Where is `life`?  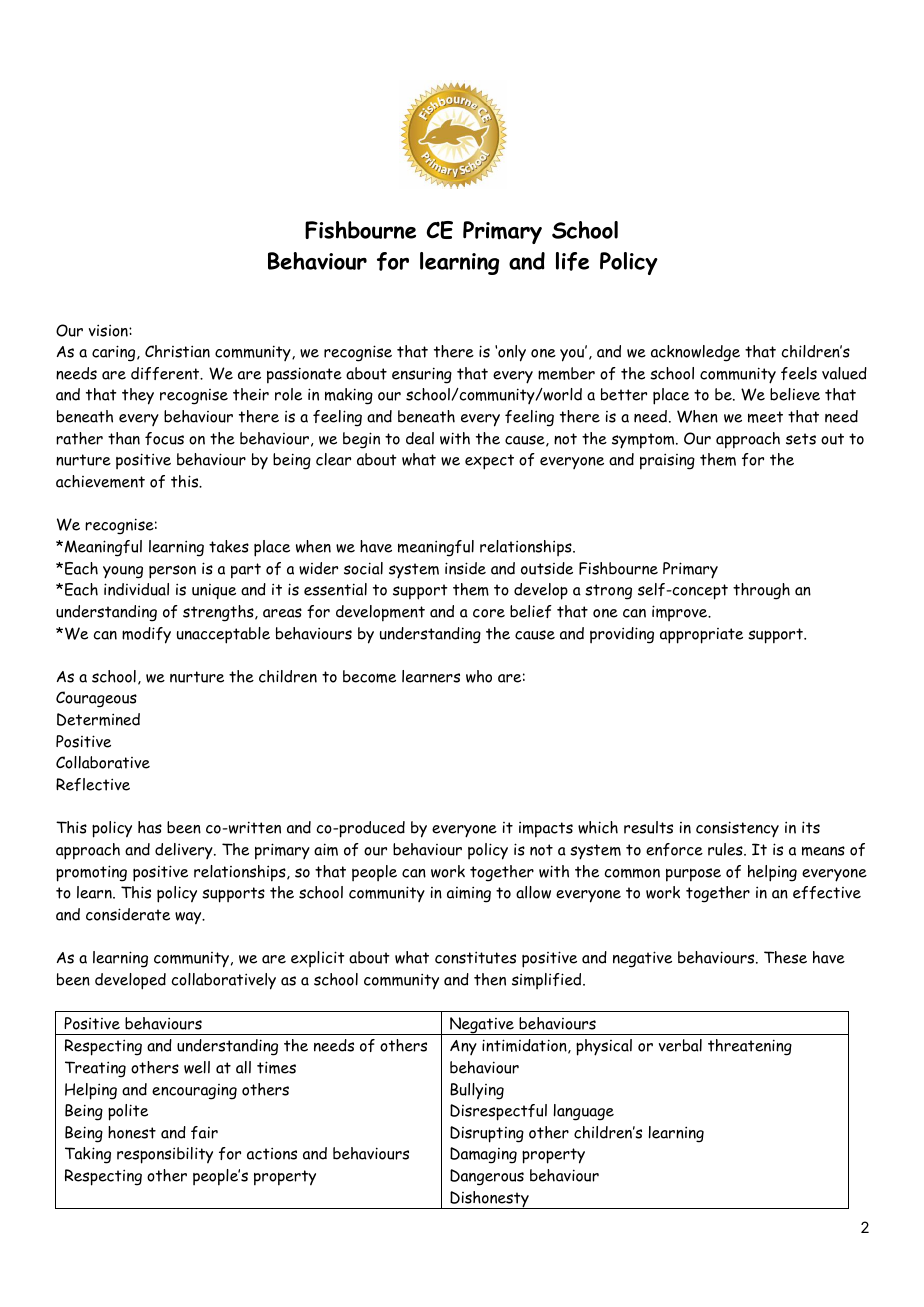
life is located at coordinates (572, 261).
